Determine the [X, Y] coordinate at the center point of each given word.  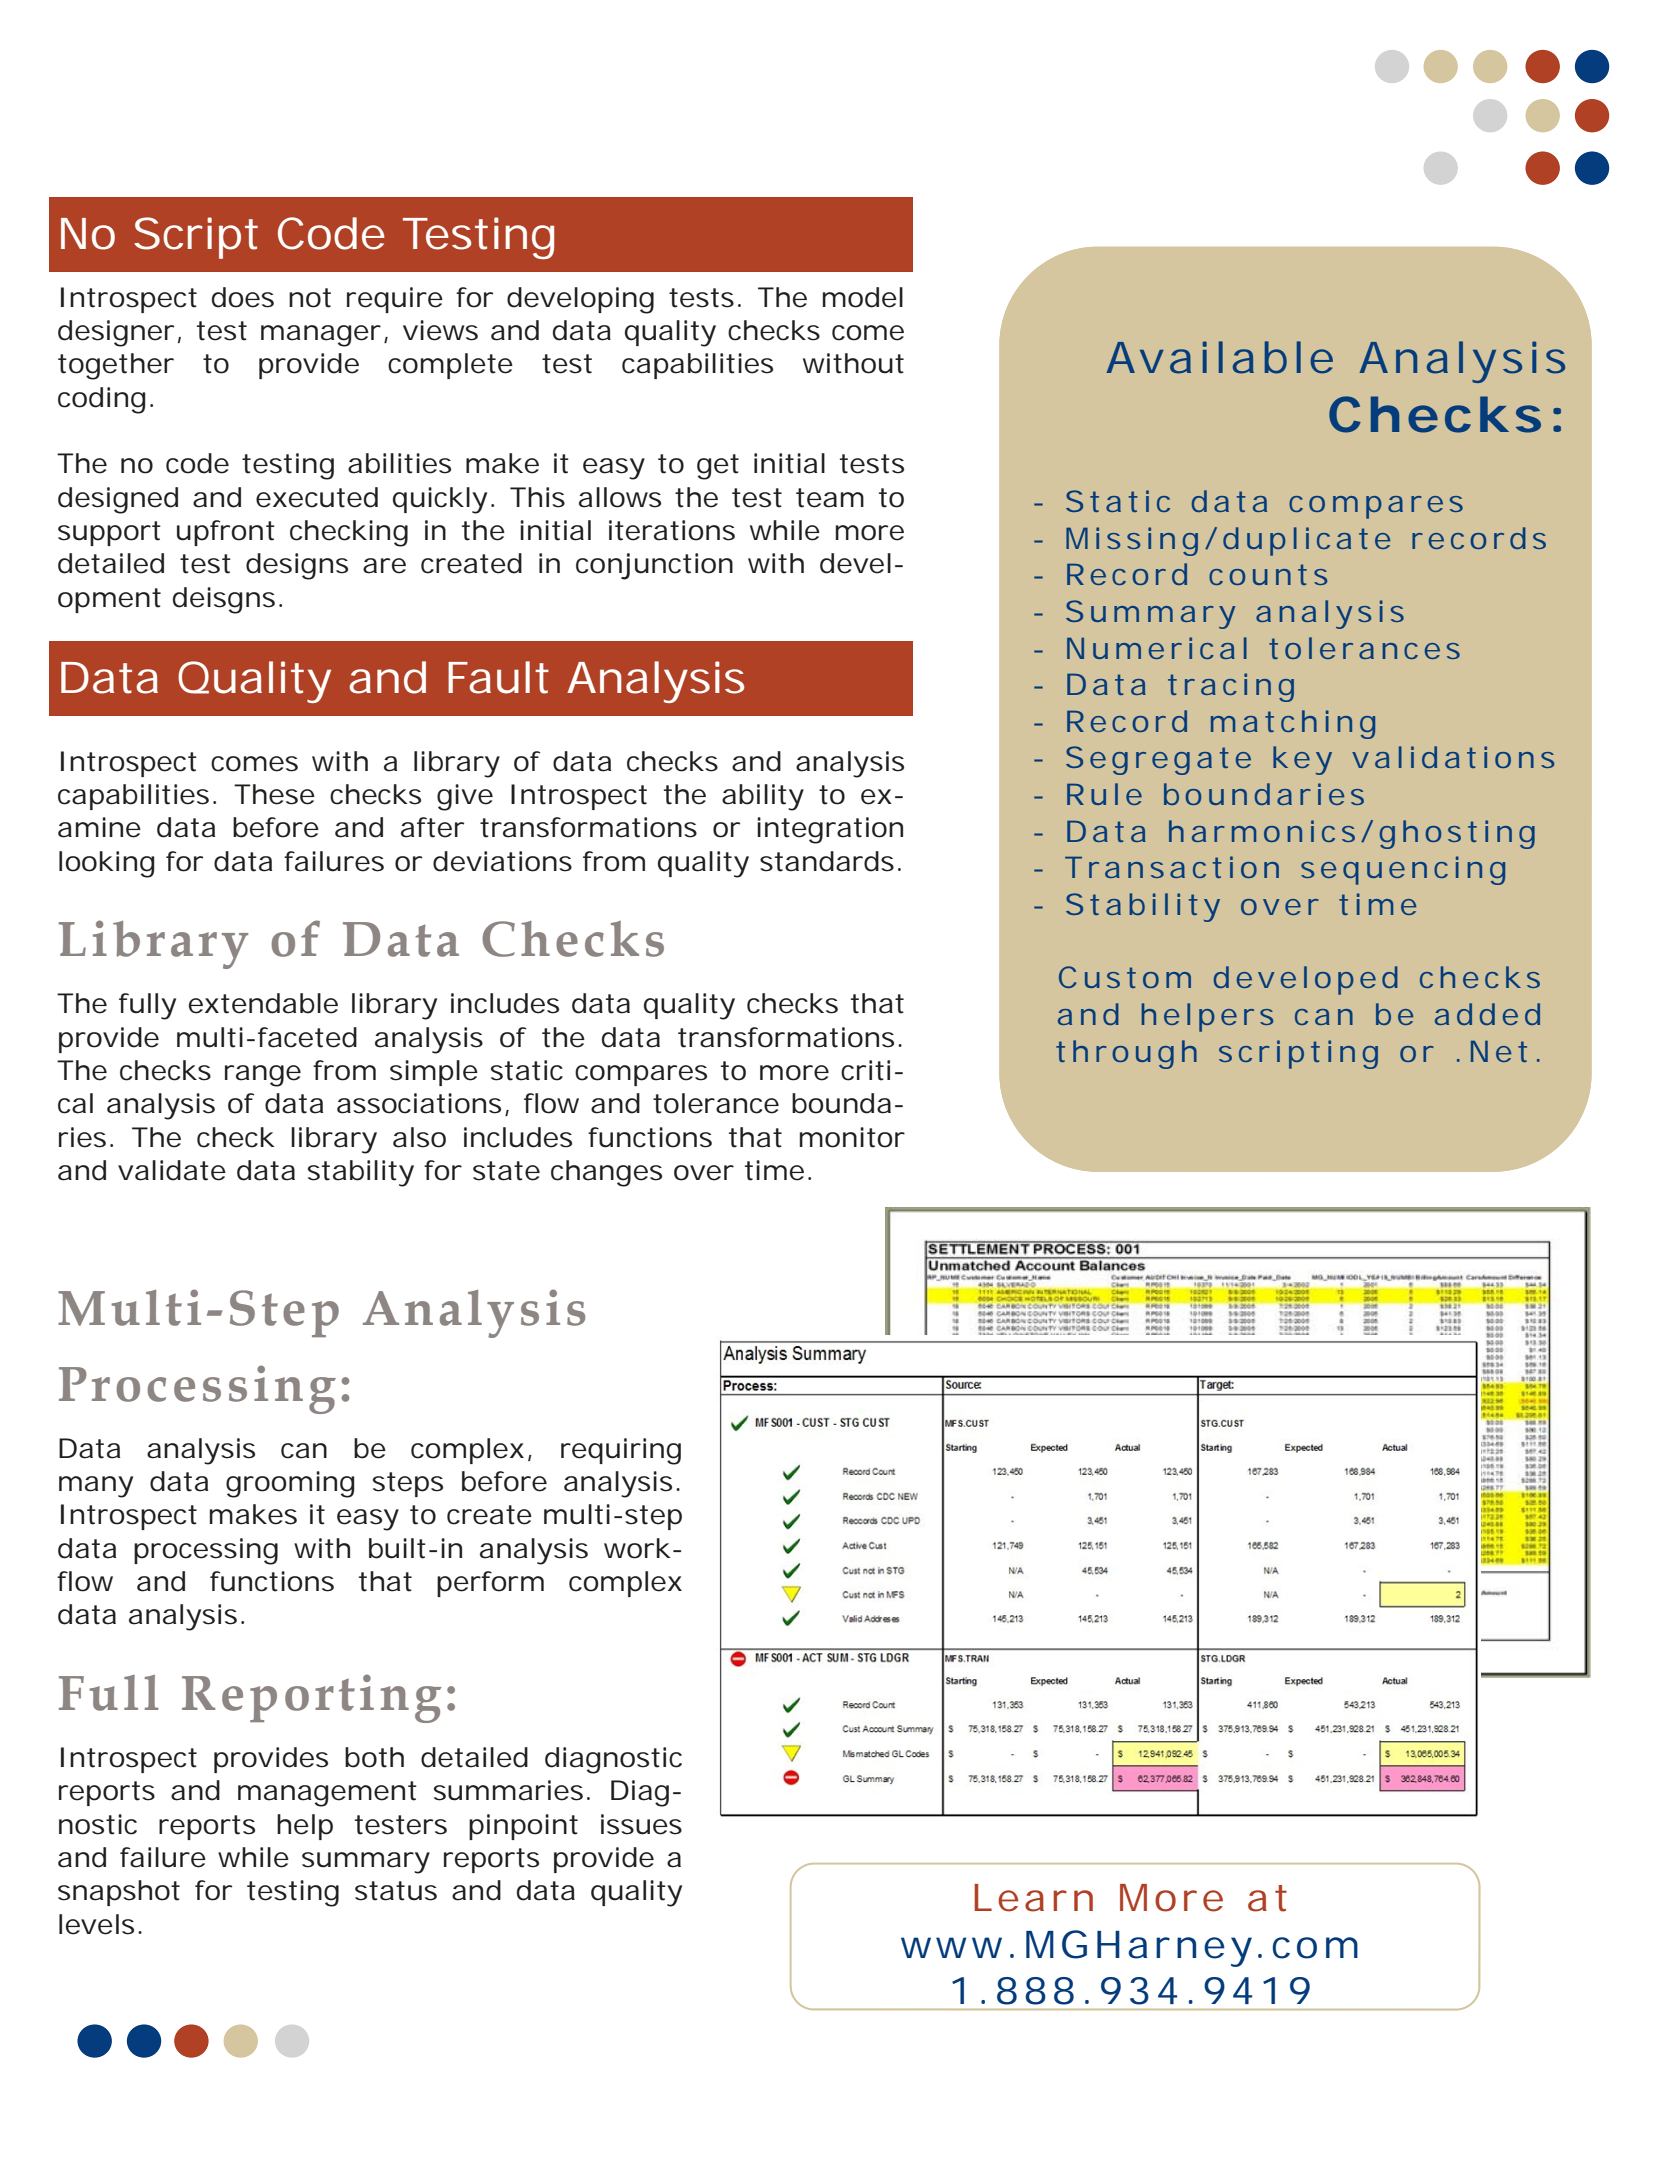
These [274, 794]
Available [1219, 357]
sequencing [1403, 870]
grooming [290, 1484]
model [863, 297]
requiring [621, 1451]
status [396, 1891]
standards [827, 861]
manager [321, 336]
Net [1499, 1051]
